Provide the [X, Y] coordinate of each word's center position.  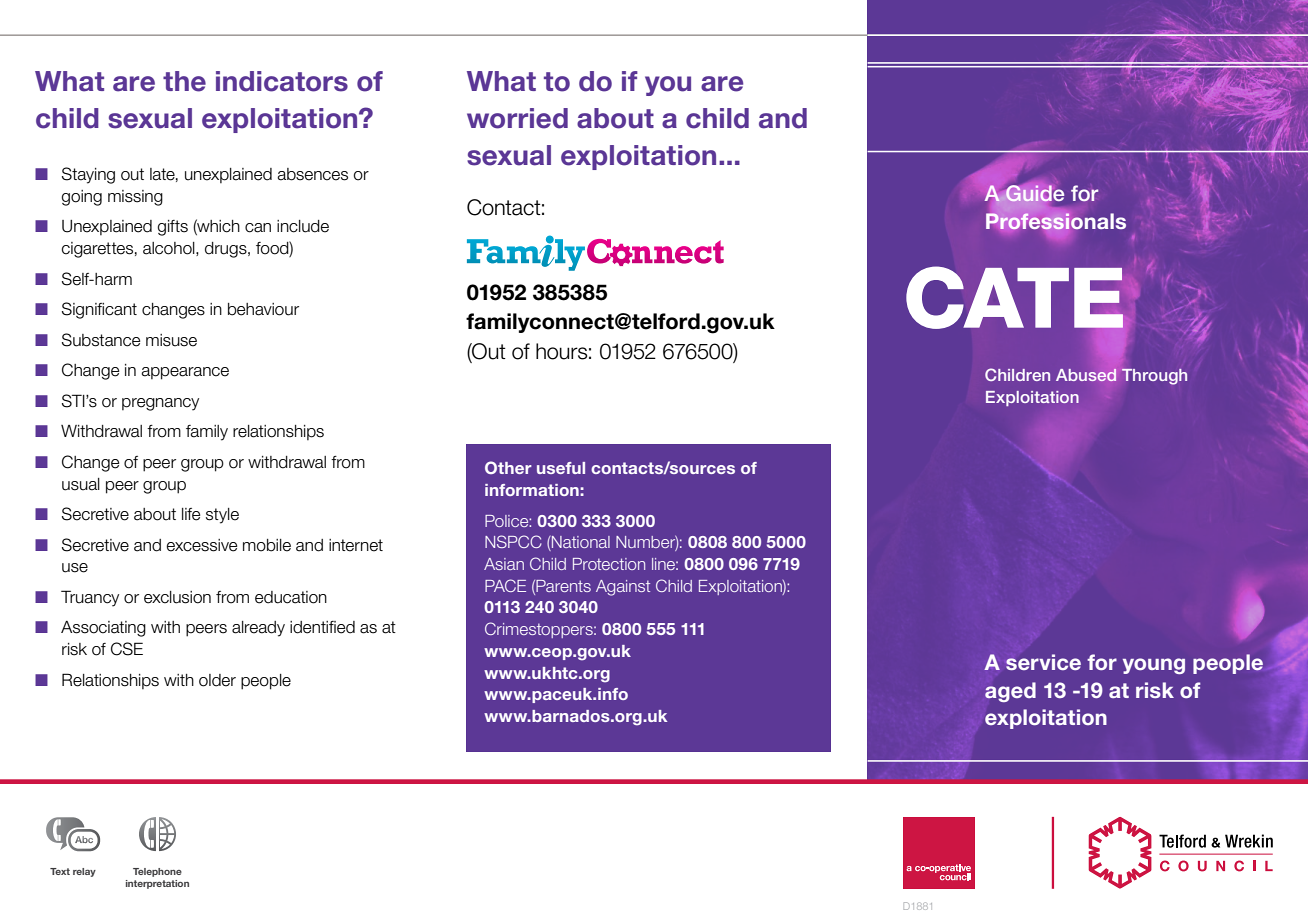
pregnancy [160, 404]
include [303, 226]
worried [517, 118]
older [217, 680]
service [1043, 662]
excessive [201, 545]
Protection [609, 564]
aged [1010, 692]
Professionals [1056, 220]
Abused [1086, 374]
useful [561, 468]
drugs [227, 250]
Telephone [157, 872]
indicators [282, 81]
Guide [1034, 193]
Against [623, 588]
